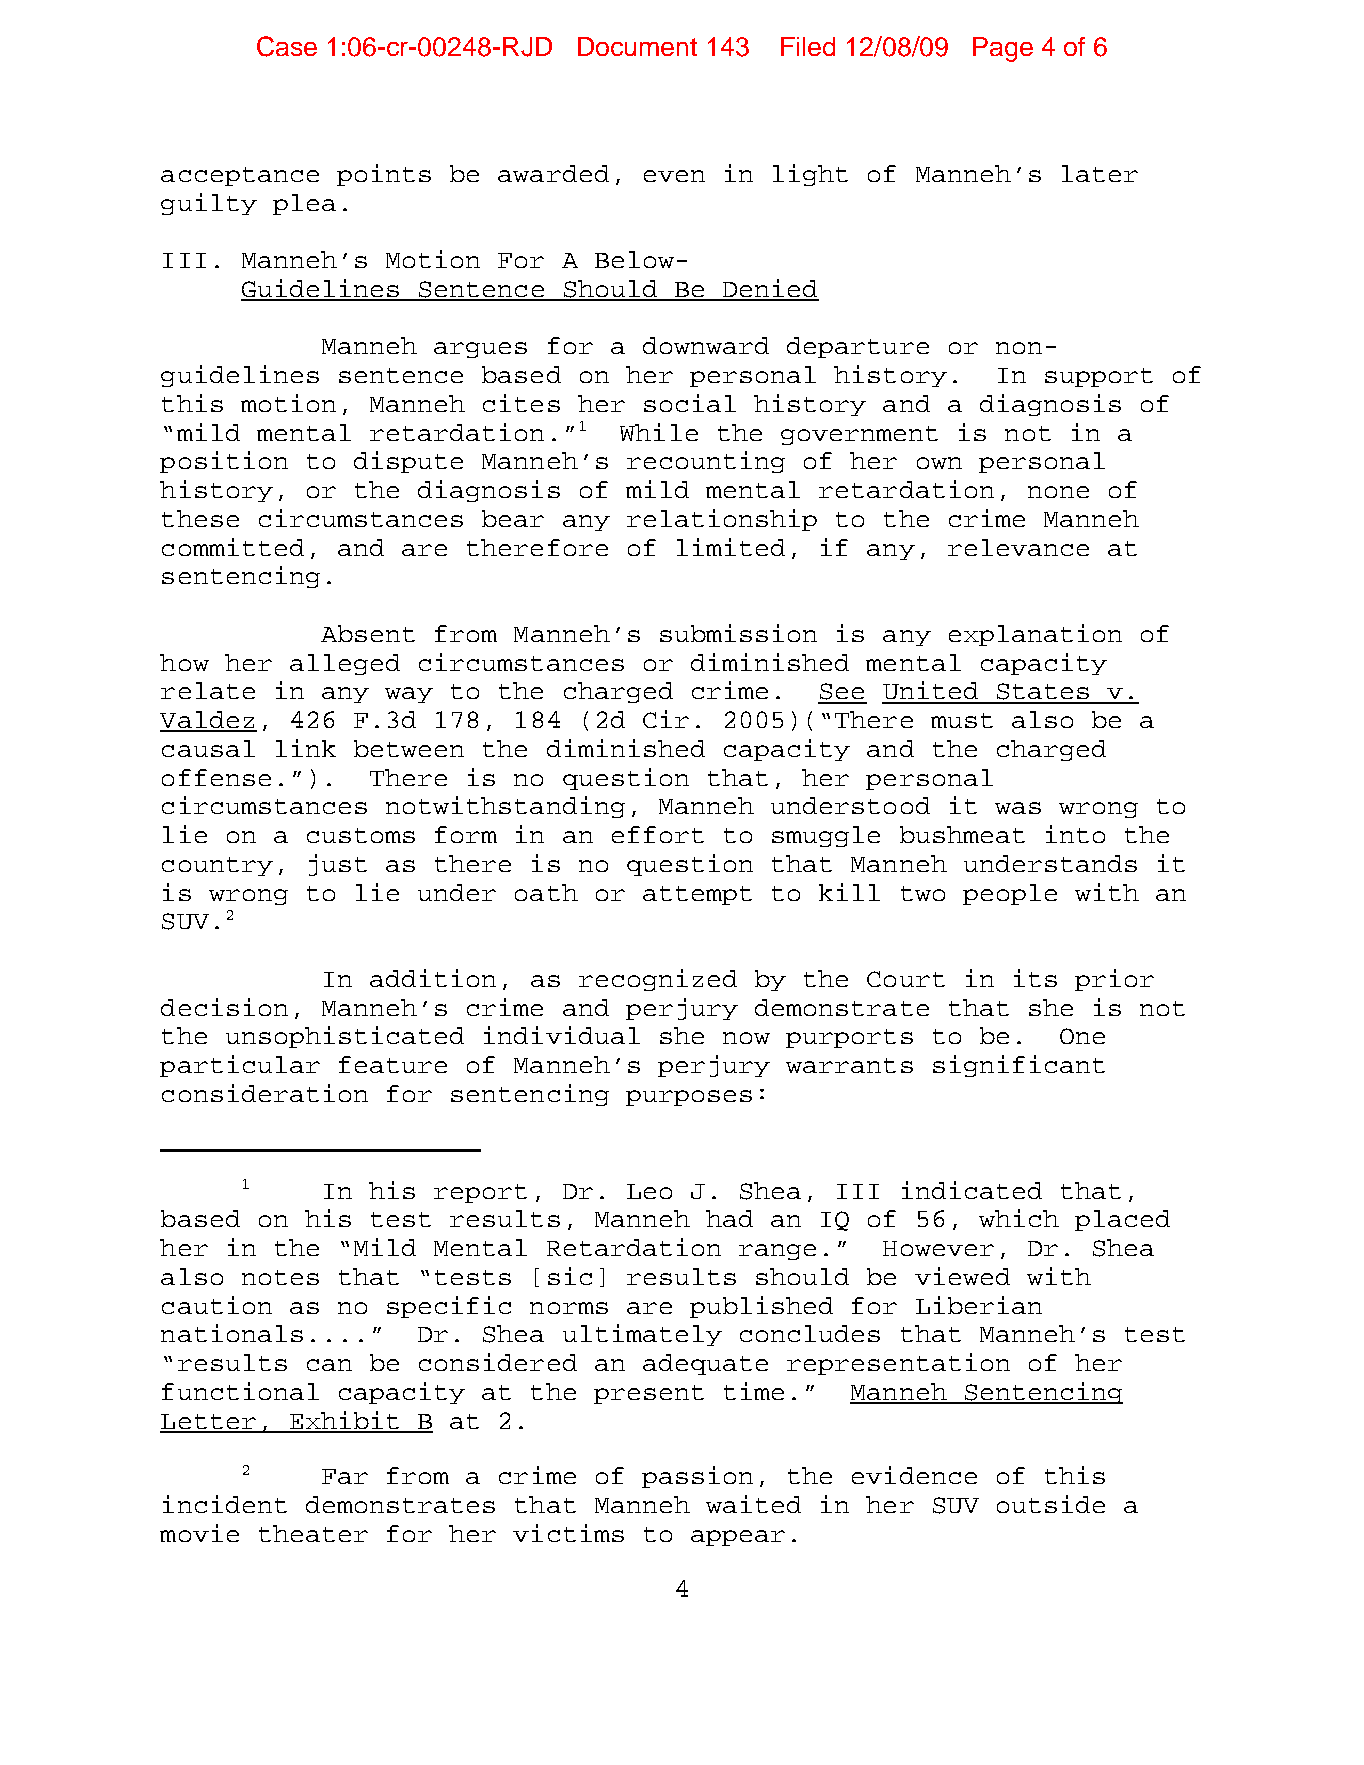 This screenshot has width=1364, height=1765. I want to click on link, so click(306, 748).
